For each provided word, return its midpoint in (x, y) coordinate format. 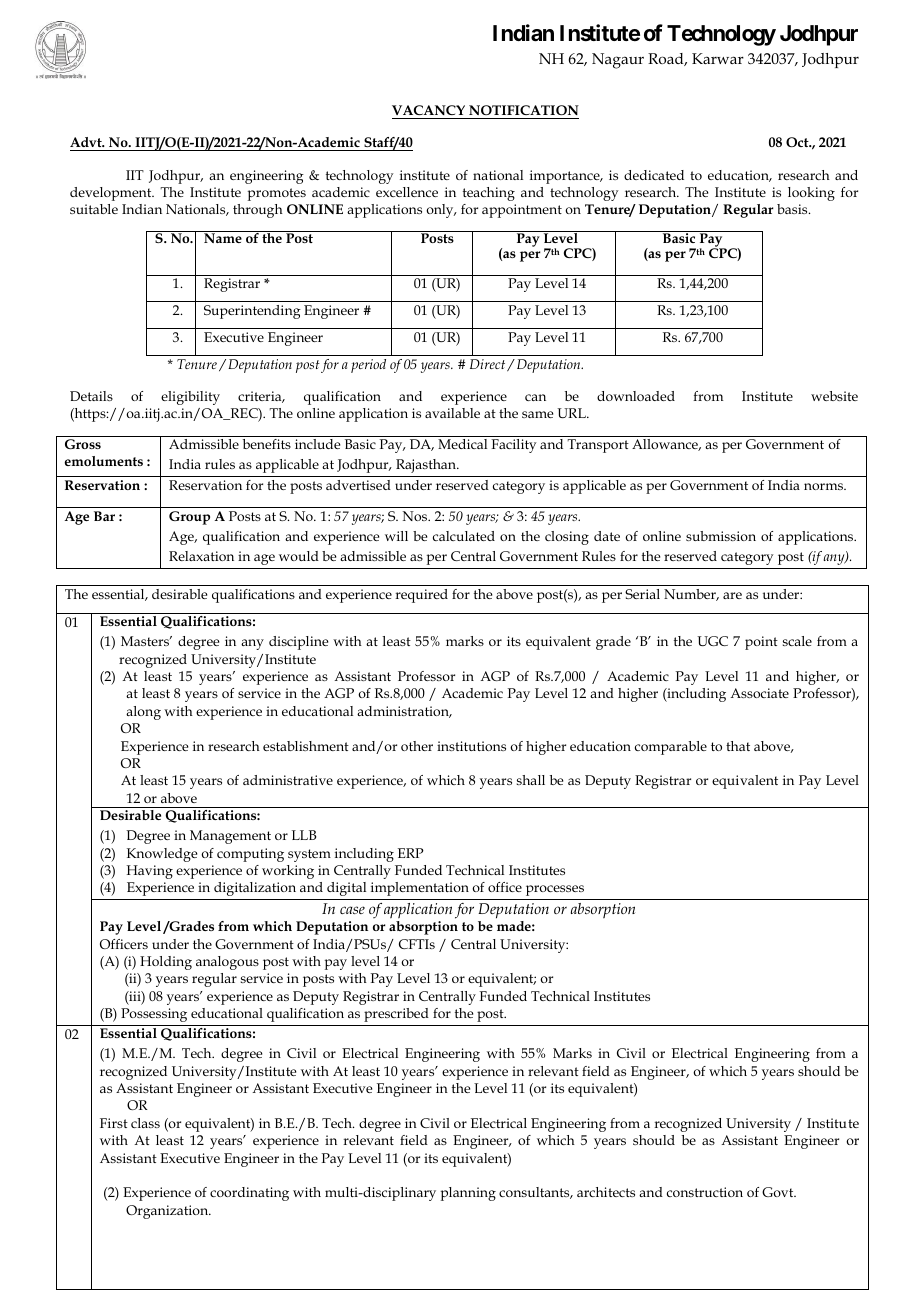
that (738, 746)
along (143, 713)
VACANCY (430, 112)
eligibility (190, 398)
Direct (489, 365)
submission (721, 536)
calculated (464, 536)
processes (555, 890)
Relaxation (201, 556)
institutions (471, 746)
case (352, 910)
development (112, 194)
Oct (798, 142)
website (834, 396)
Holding (166, 963)
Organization (168, 1212)
